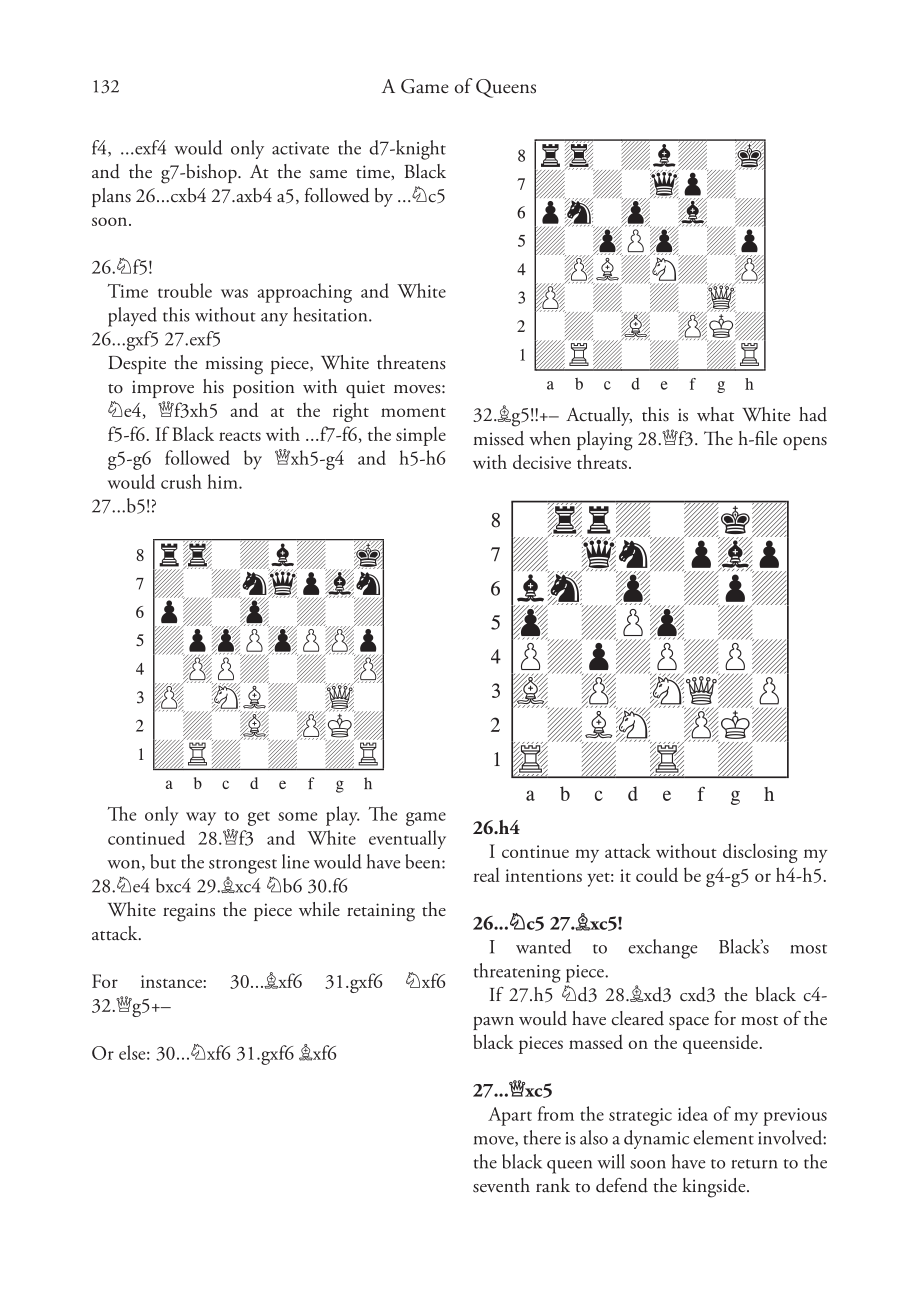 This screenshot has width=924, height=1311. Describe the element at coordinates (510, 1116) in the screenshot. I see `Apart` at that location.
